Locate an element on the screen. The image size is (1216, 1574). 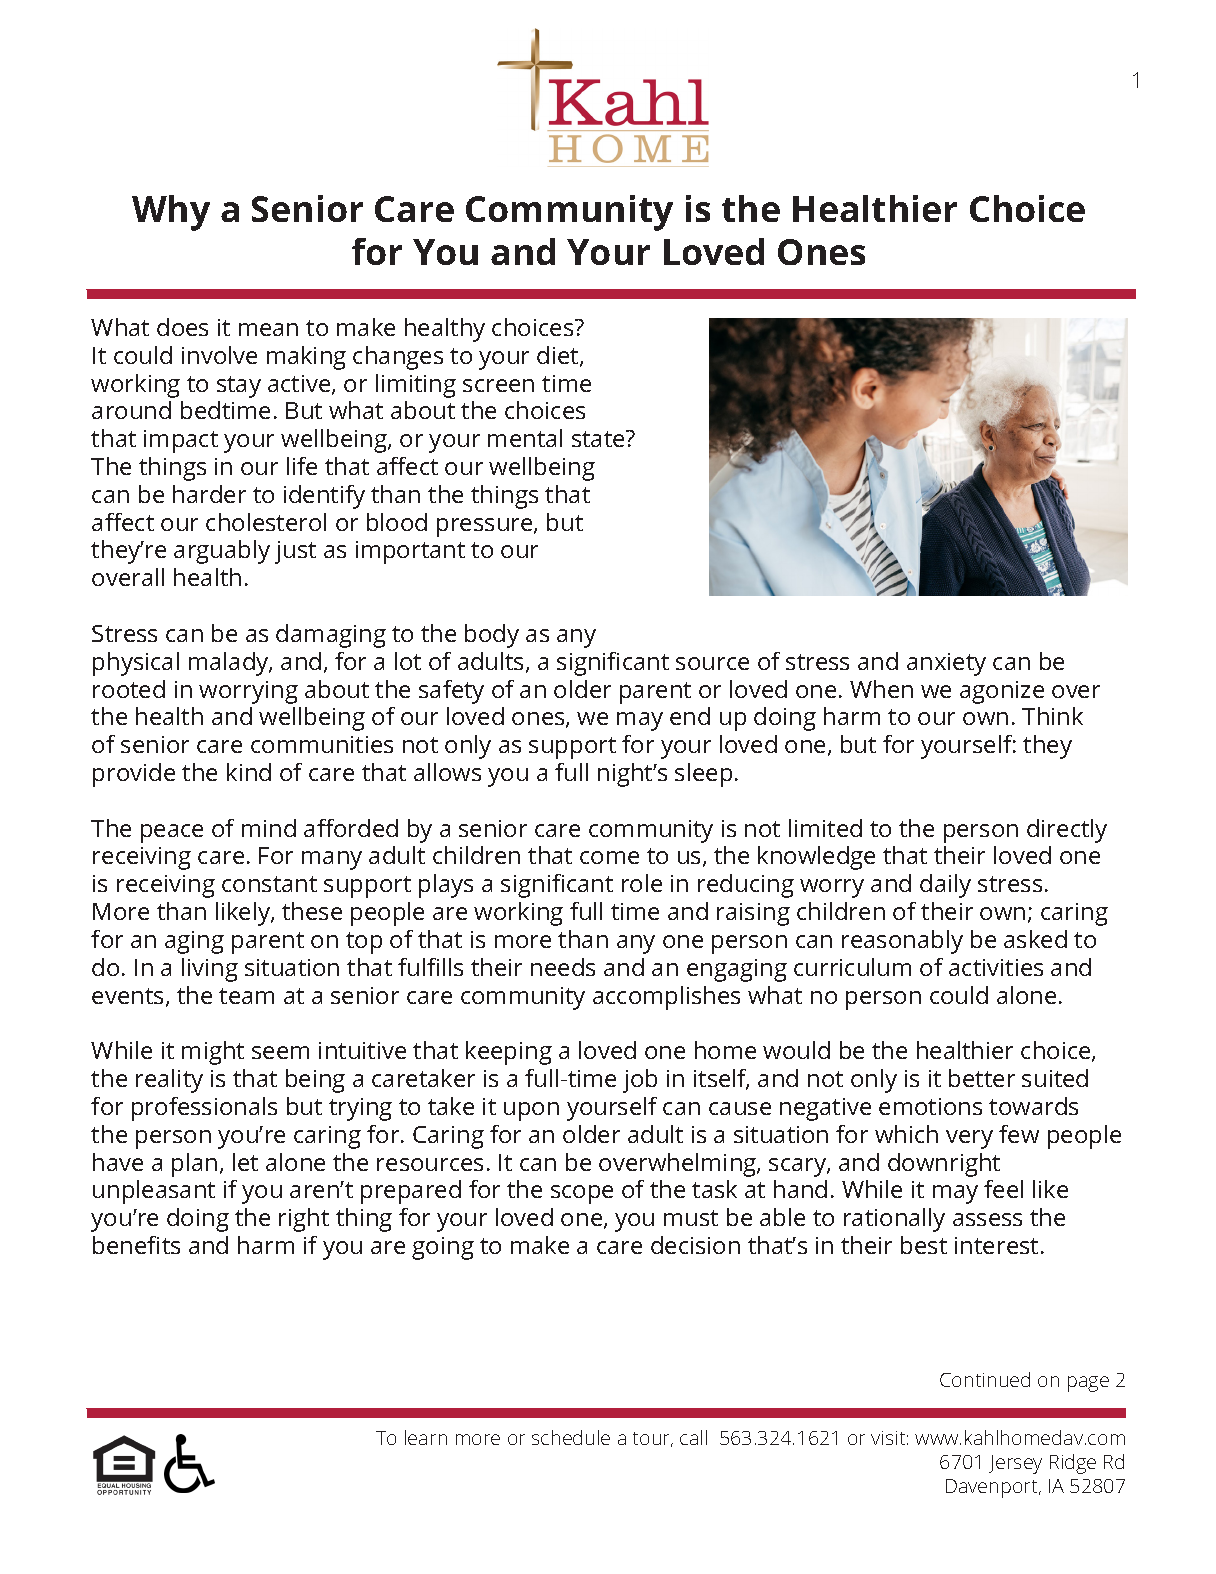
state is located at coordinates (599, 438).
